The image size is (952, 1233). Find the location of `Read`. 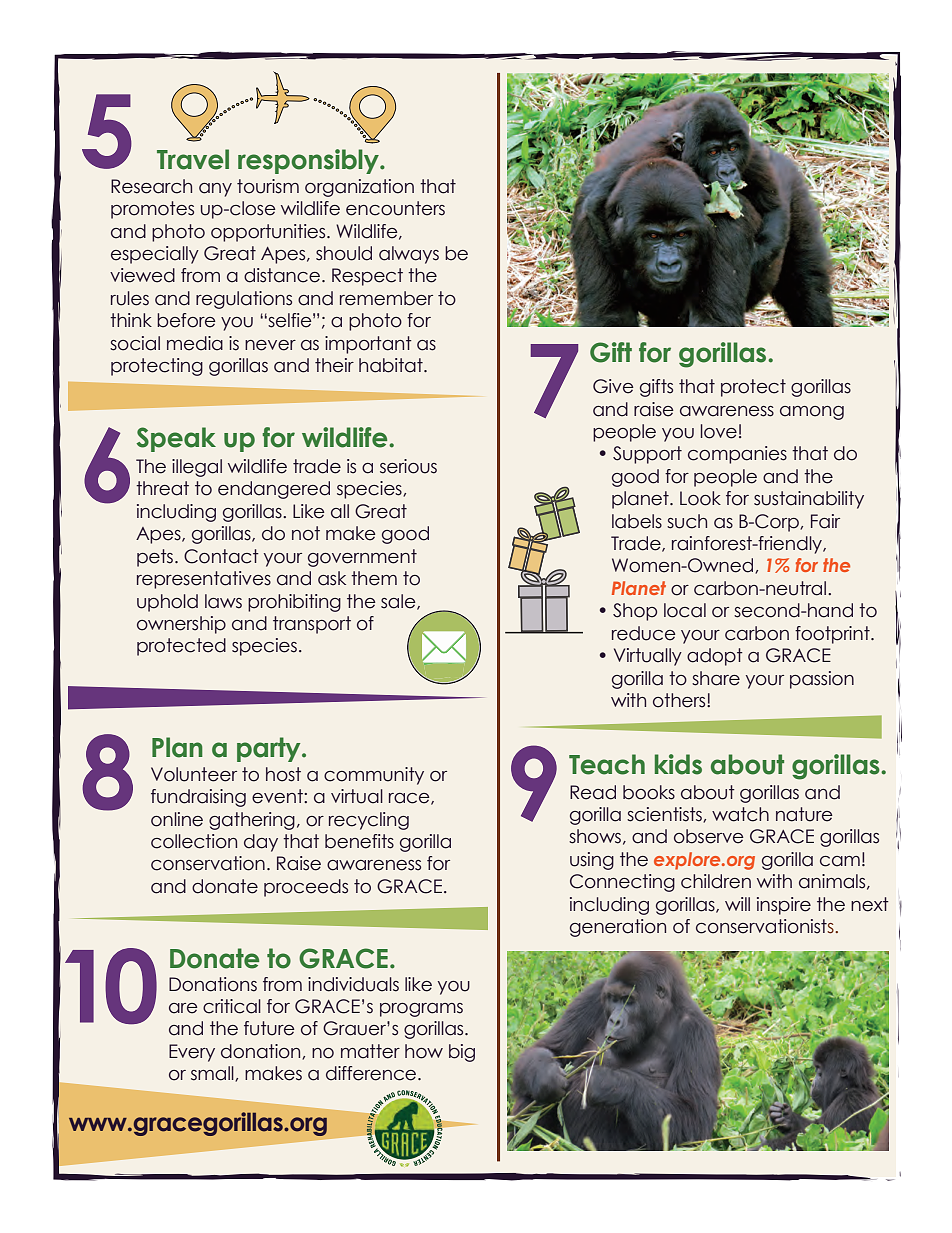

Read is located at coordinates (593, 792).
